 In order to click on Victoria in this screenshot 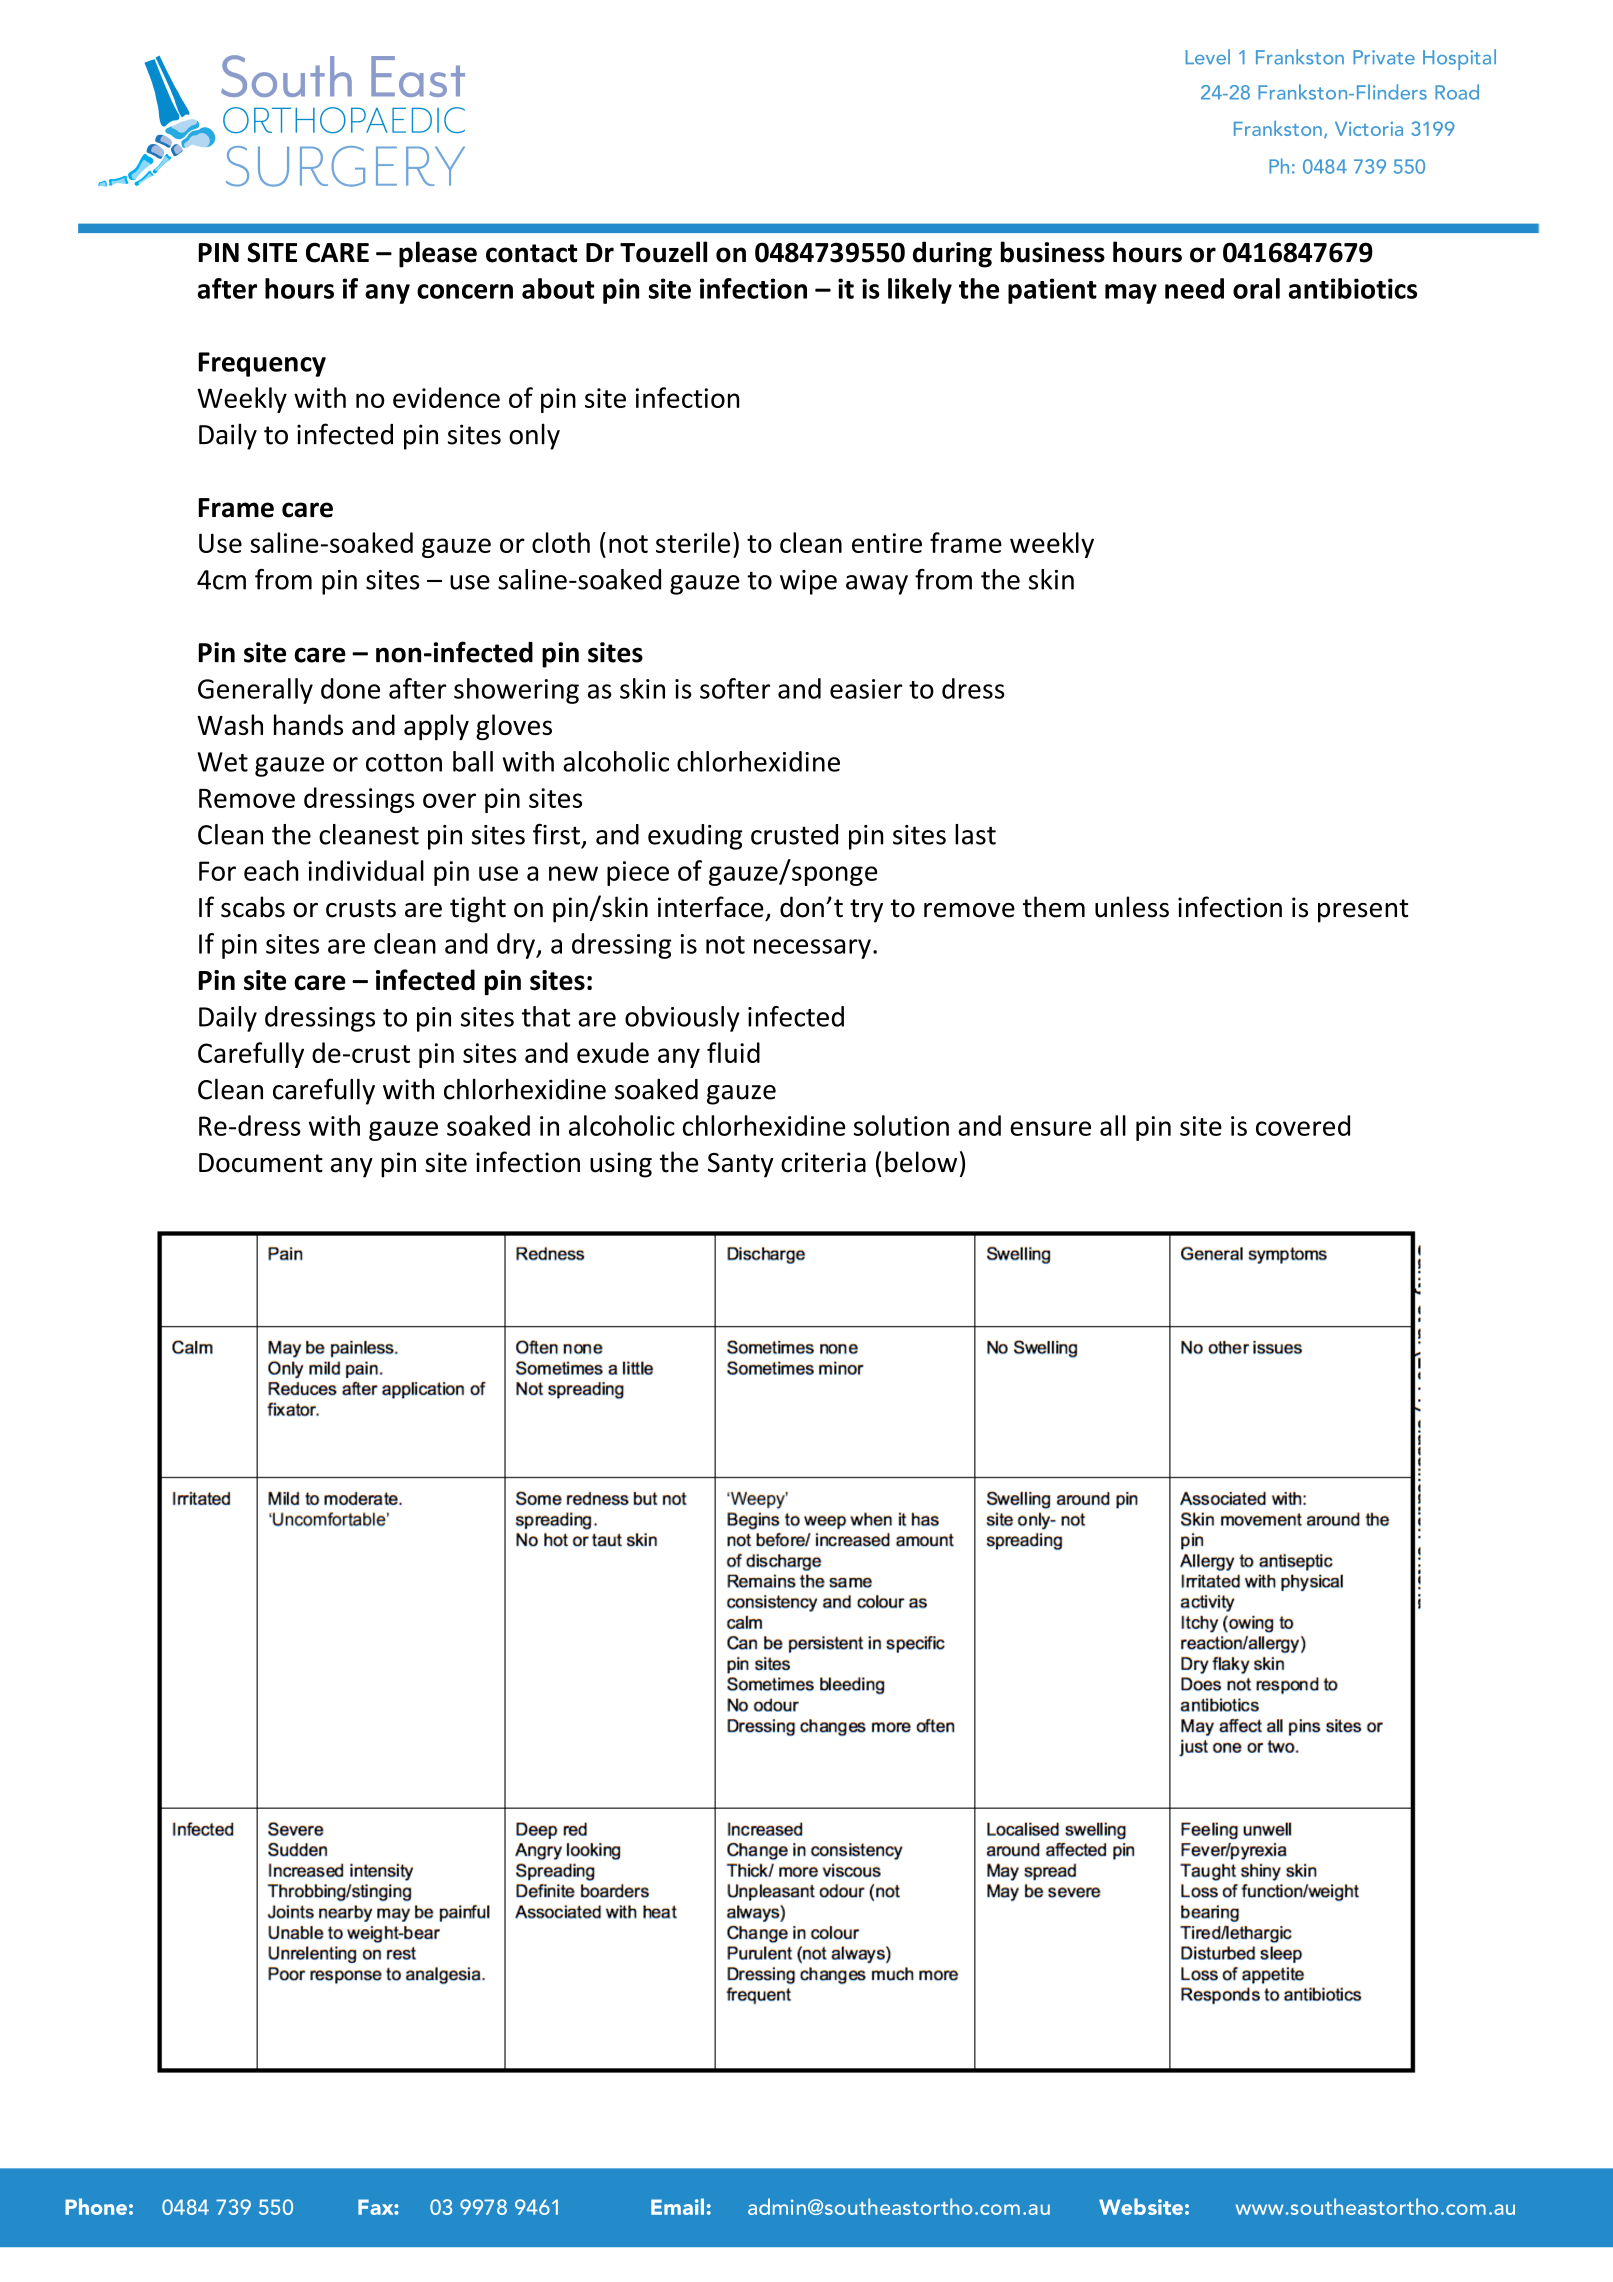, I will do `click(1369, 129)`.
